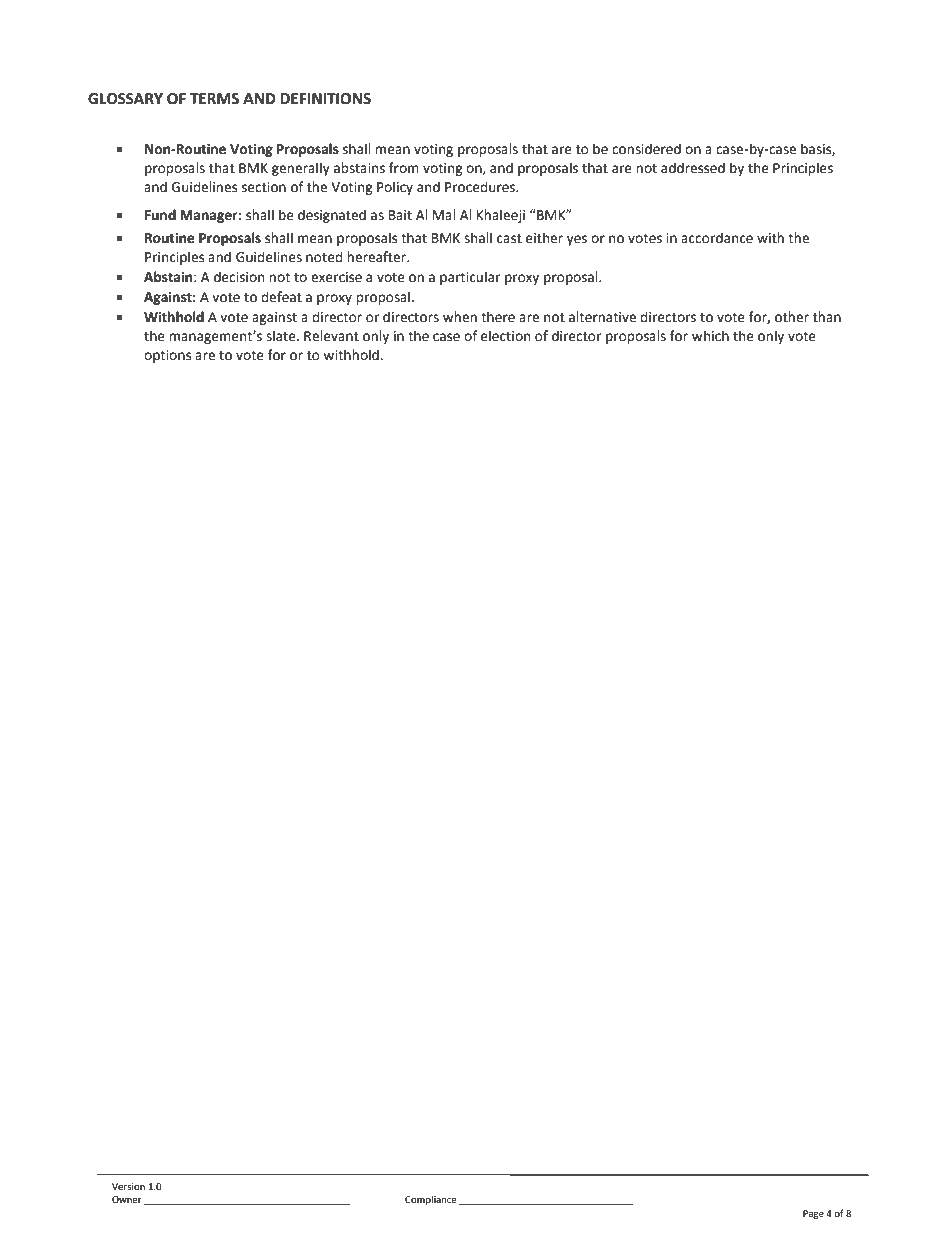 The height and width of the page is (1233, 952). I want to click on Procedures, so click(481, 187).
